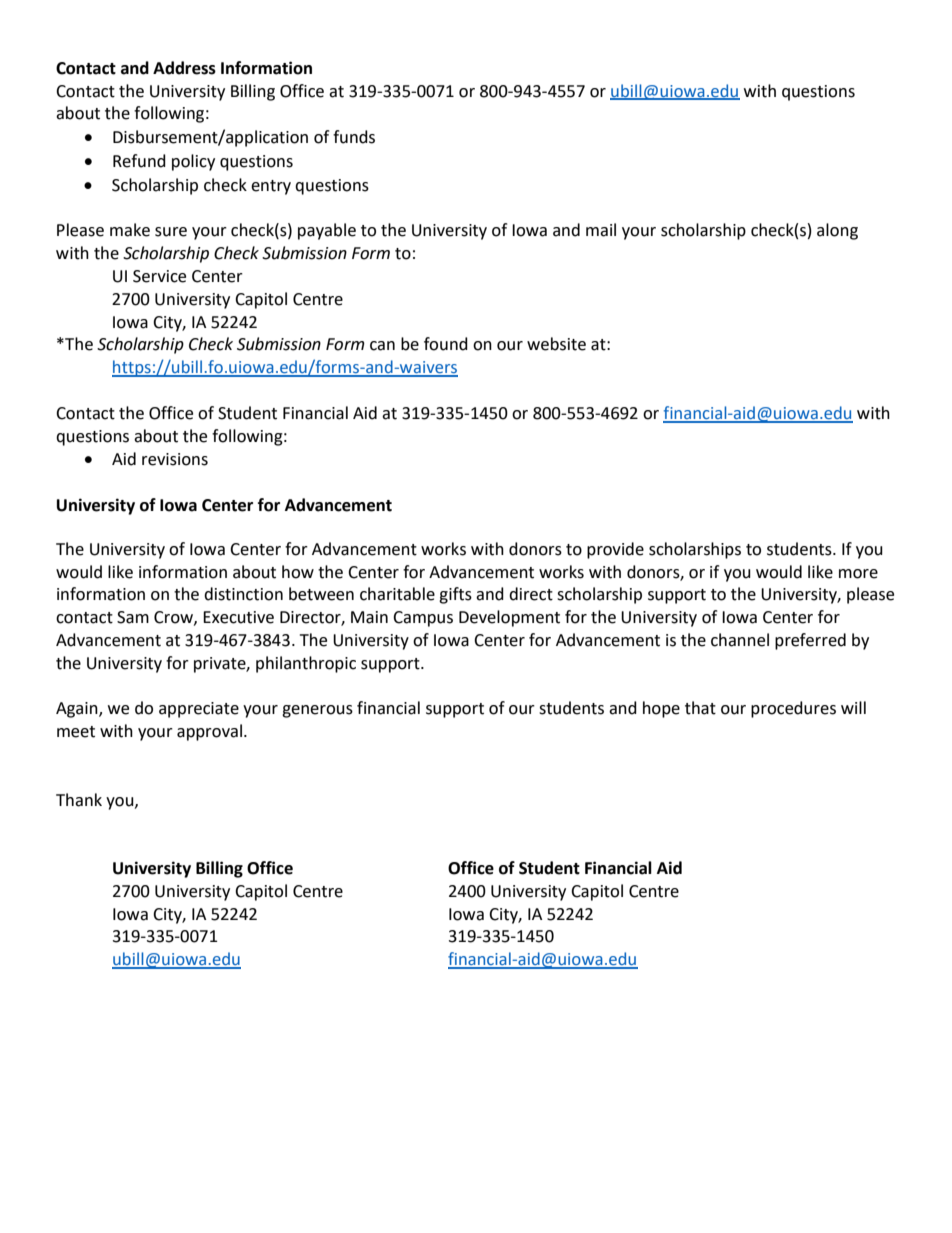 Image resolution: width=952 pixels, height=1233 pixels. I want to click on Thank, so click(79, 800).
